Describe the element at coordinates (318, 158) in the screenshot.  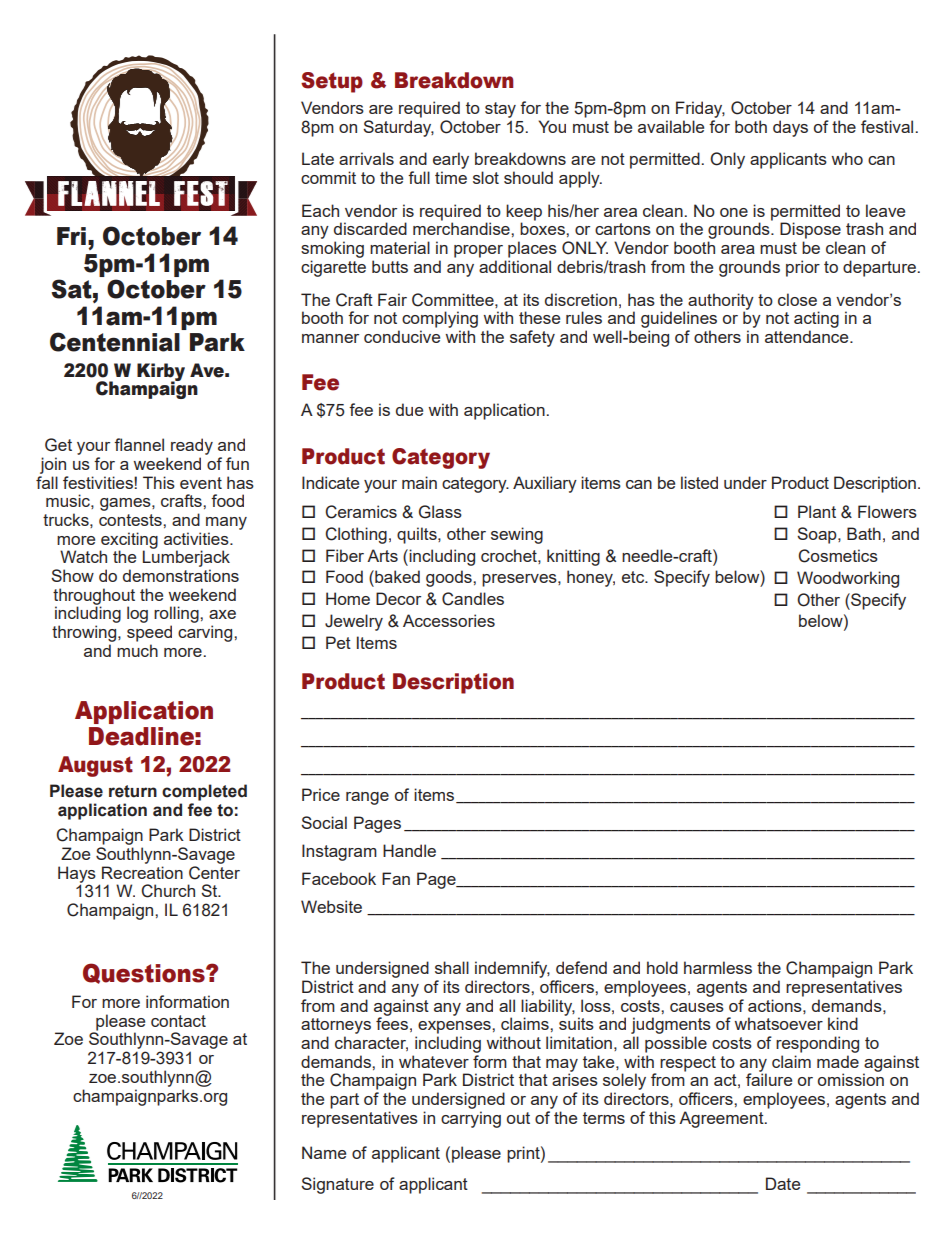
I see `Late` at that location.
